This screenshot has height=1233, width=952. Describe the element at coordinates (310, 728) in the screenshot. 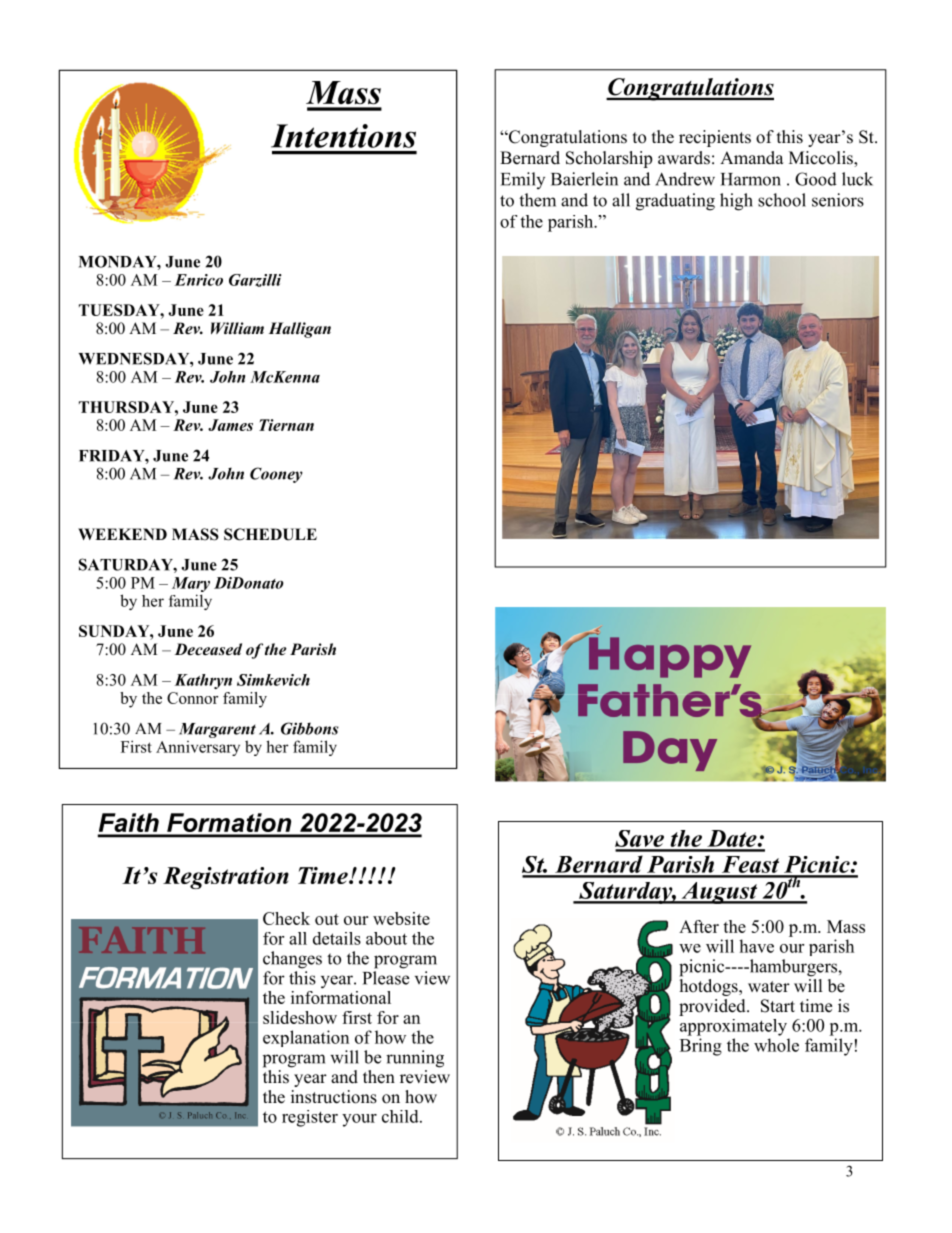

I see `Gibbons` at that location.
